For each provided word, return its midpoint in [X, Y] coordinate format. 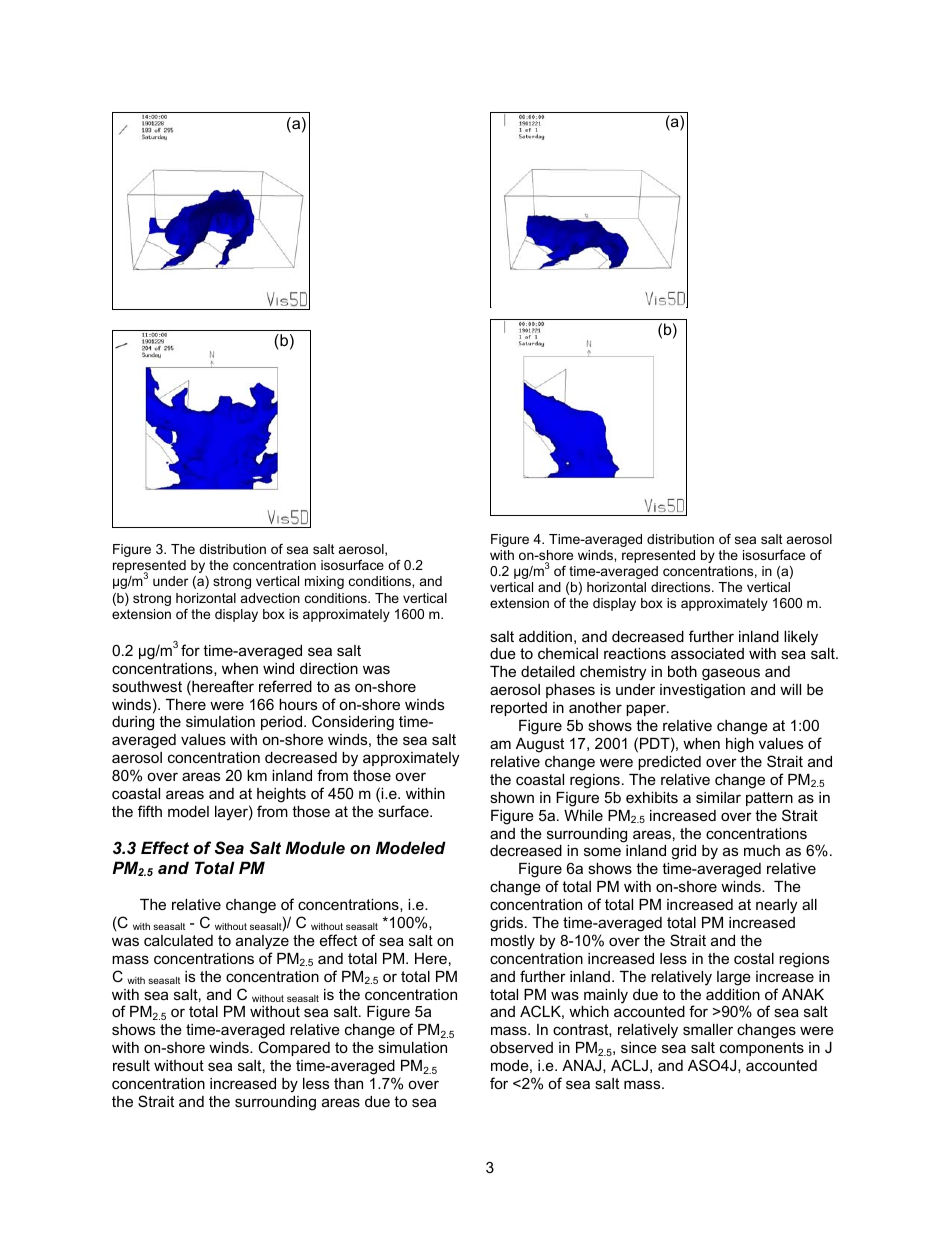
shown [512, 797]
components [762, 1049]
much [762, 850]
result [131, 1065]
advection [270, 598]
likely [801, 638]
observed [521, 1047]
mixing [324, 582]
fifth [150, 811]
